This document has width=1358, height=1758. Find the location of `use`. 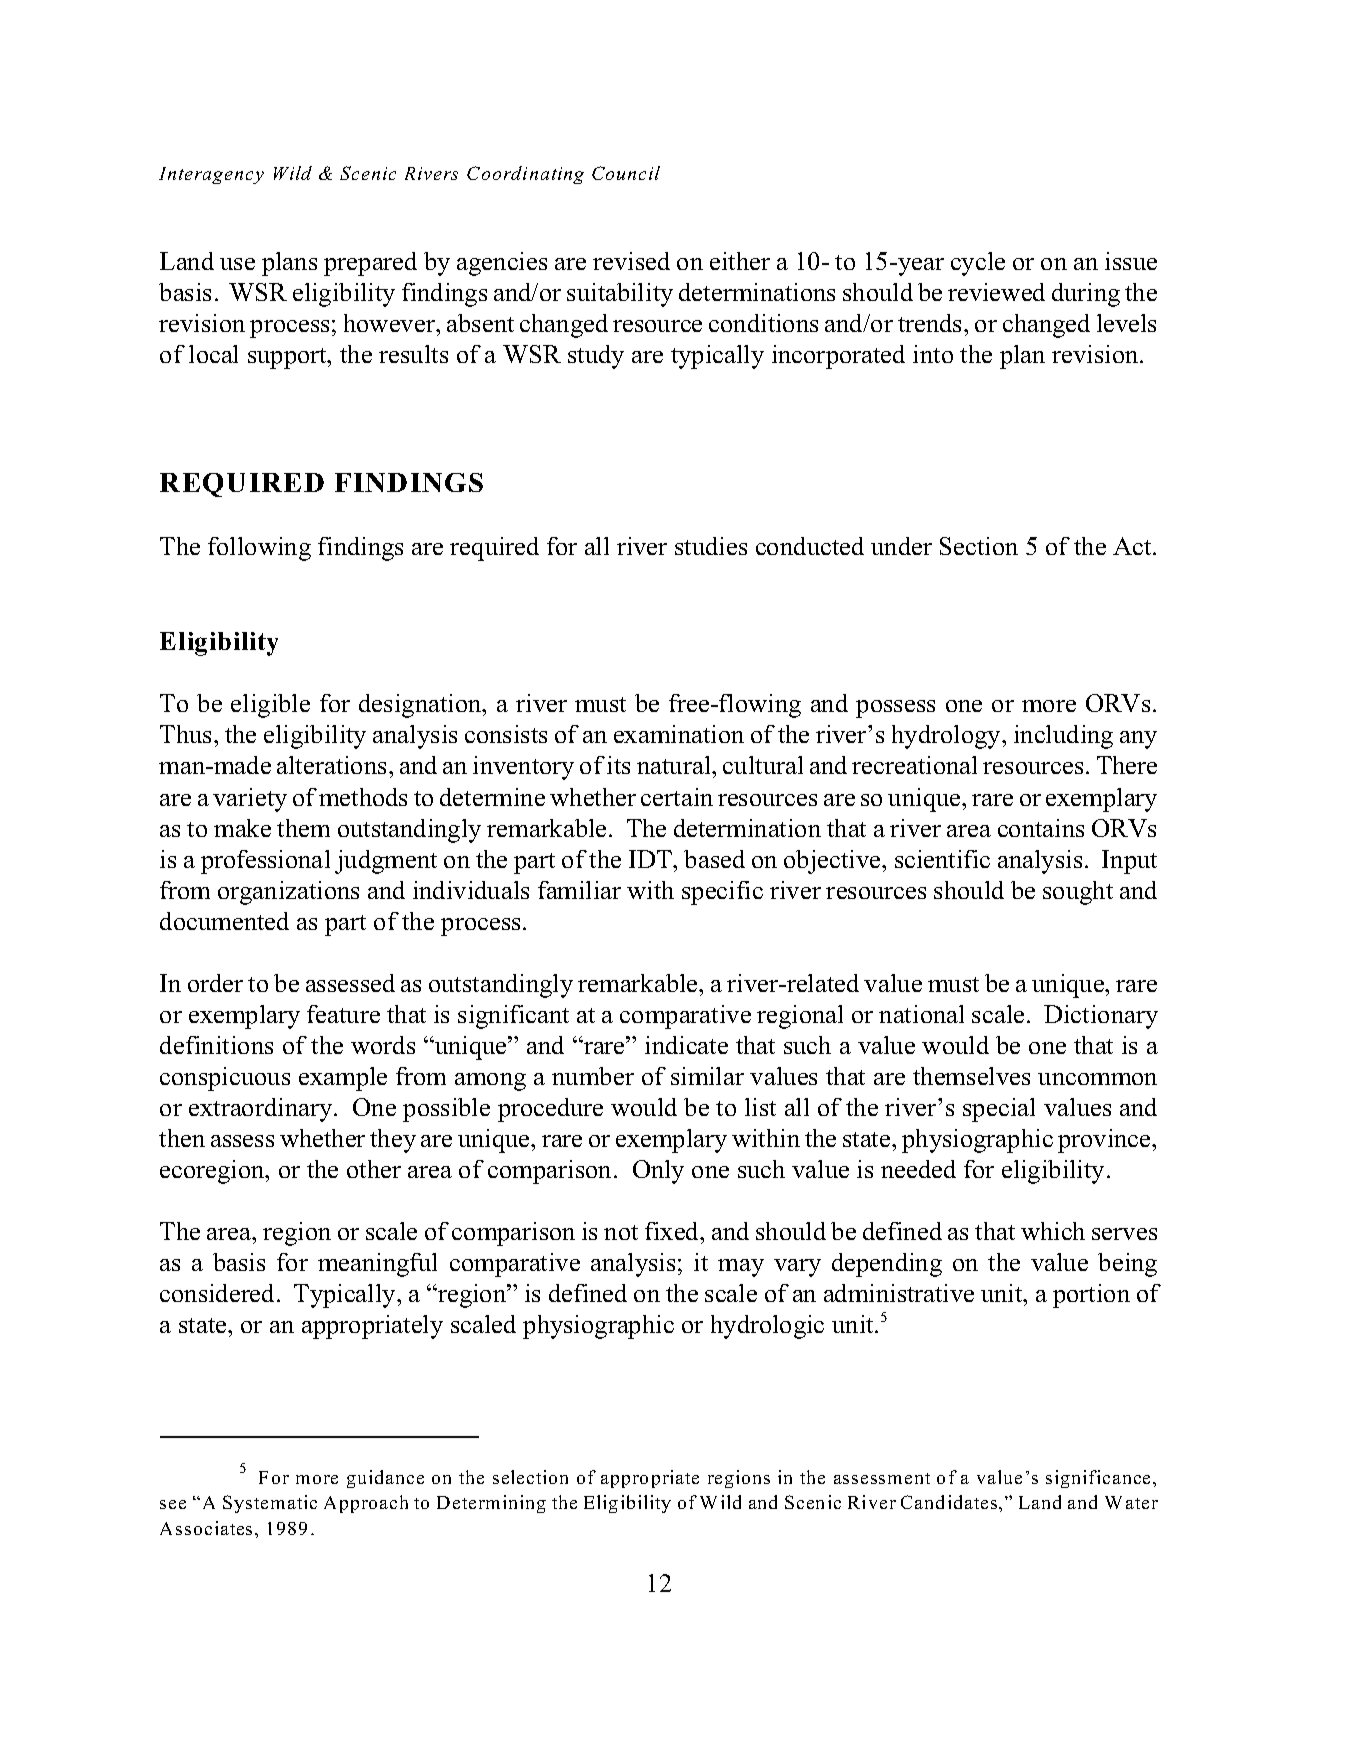

use is located at coordinates (237, 264).
